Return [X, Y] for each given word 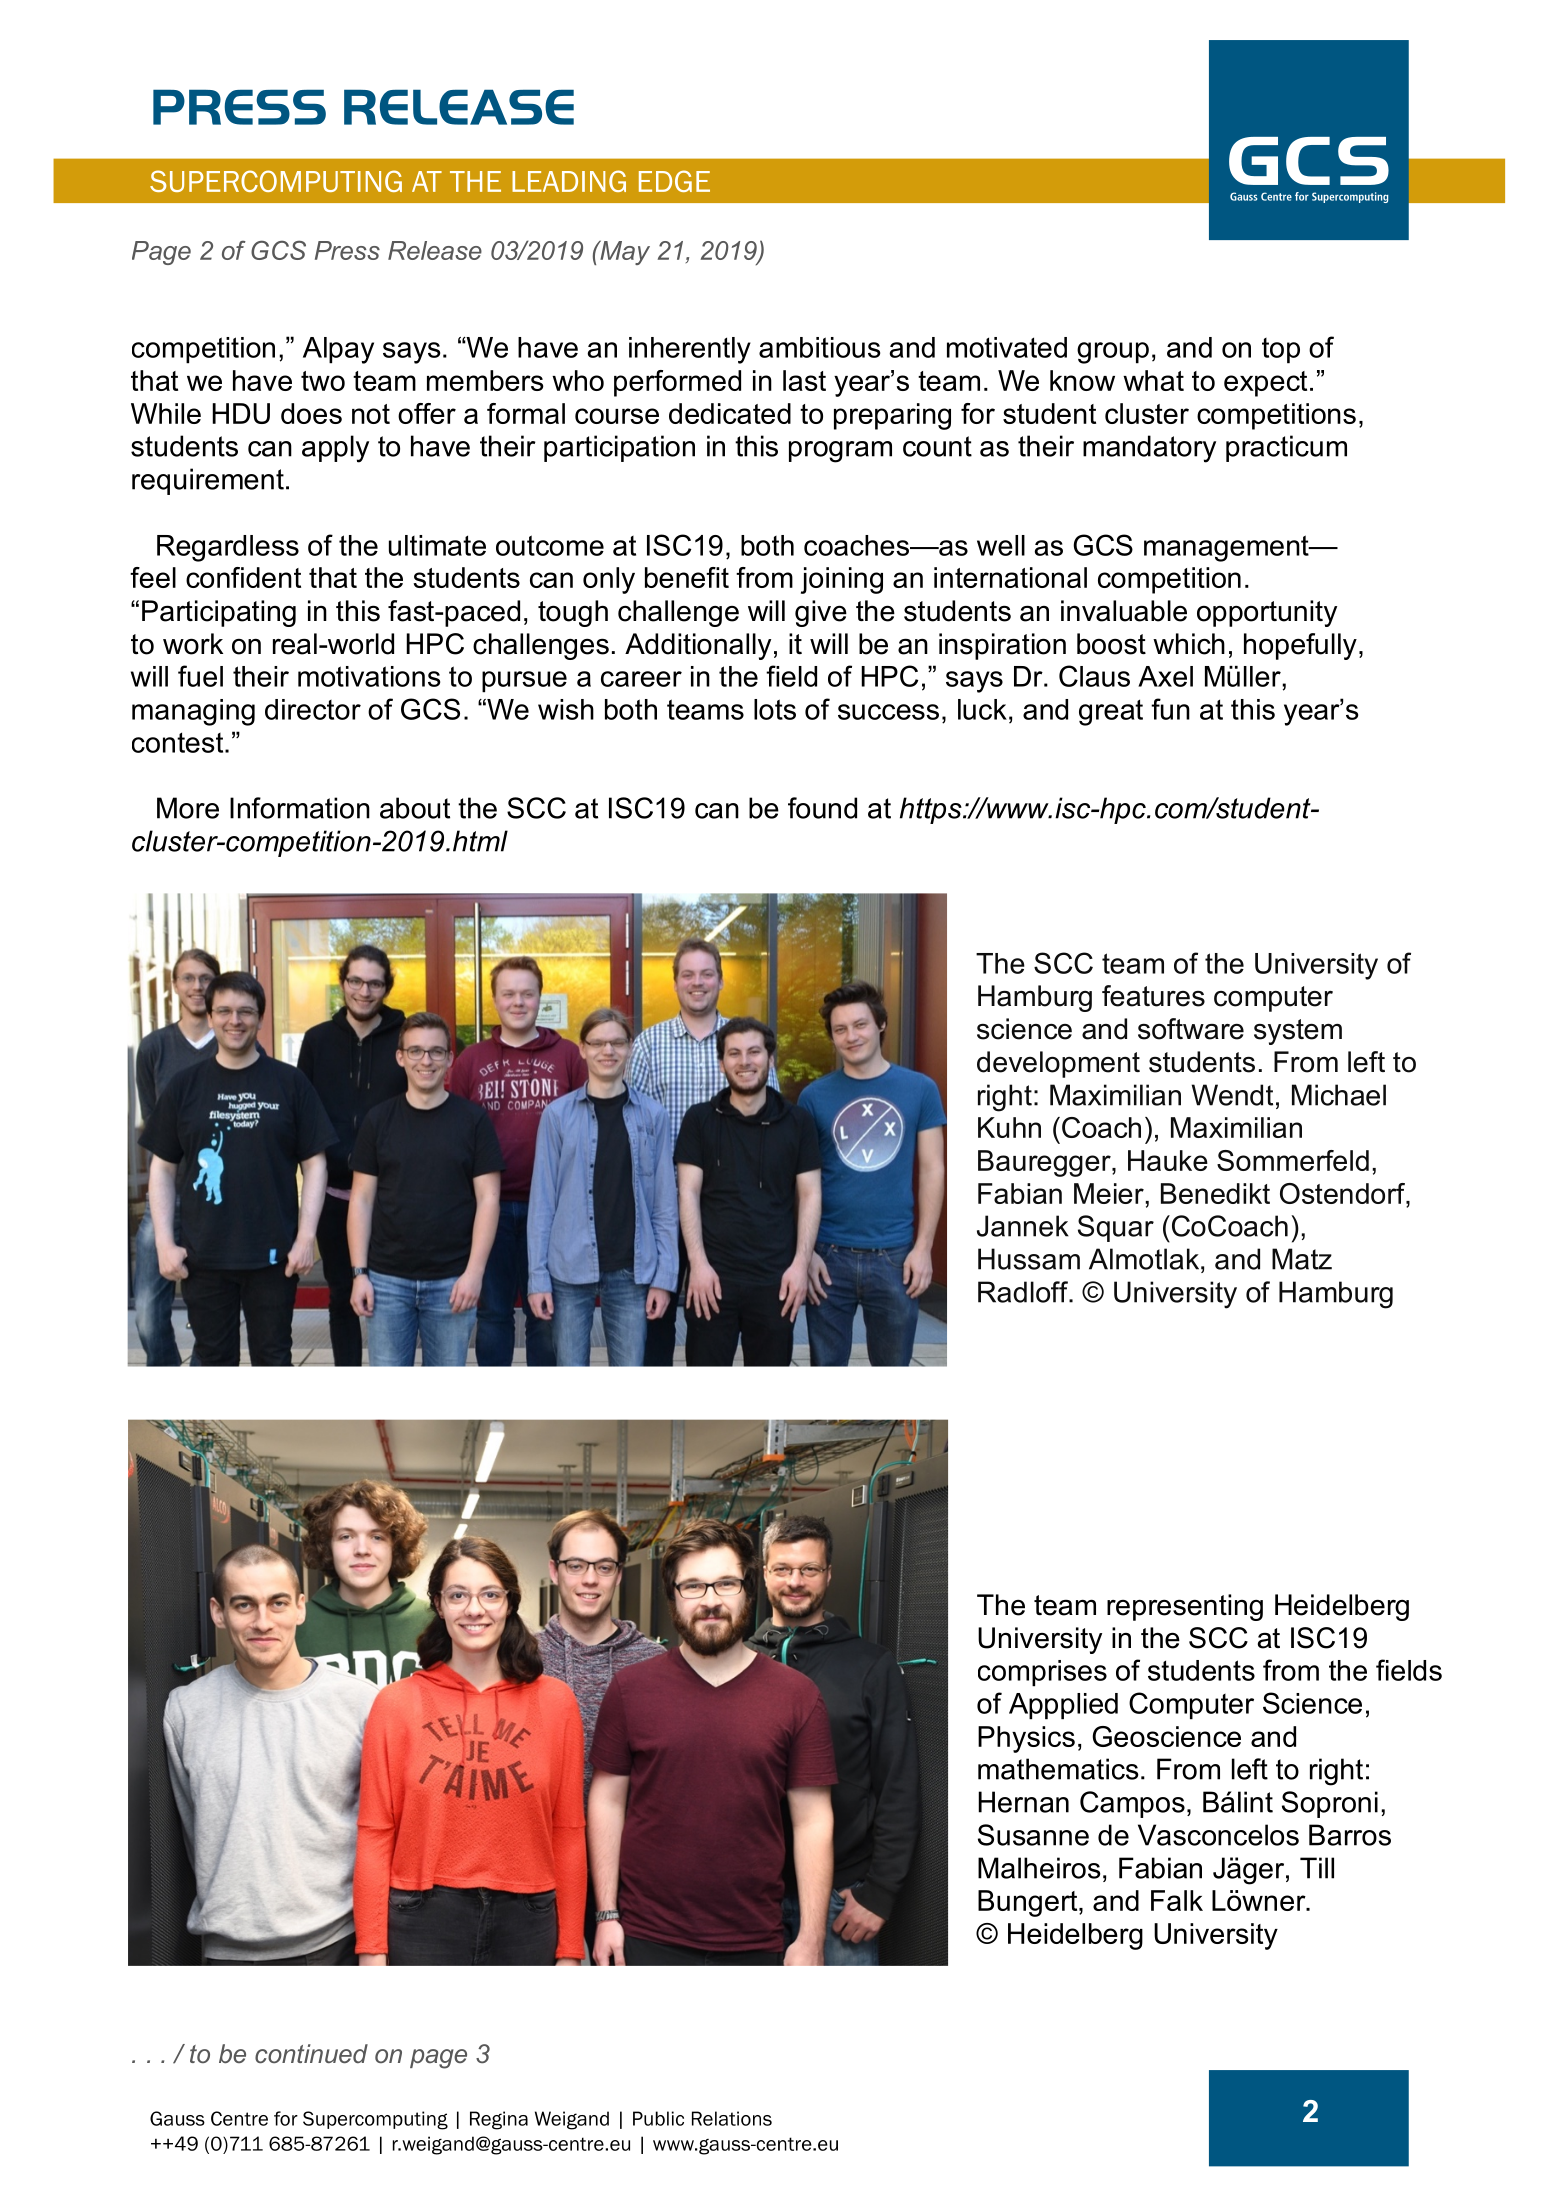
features [1153, 996]
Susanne [1033, 1835]
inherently [690, 350]
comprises [1042, 1673]
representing [1185, 1607]
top [1281, 351]
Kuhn [1009, 1127]
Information [300, 808]
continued [311, 2054]
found [822, 808]
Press [347, 250]
